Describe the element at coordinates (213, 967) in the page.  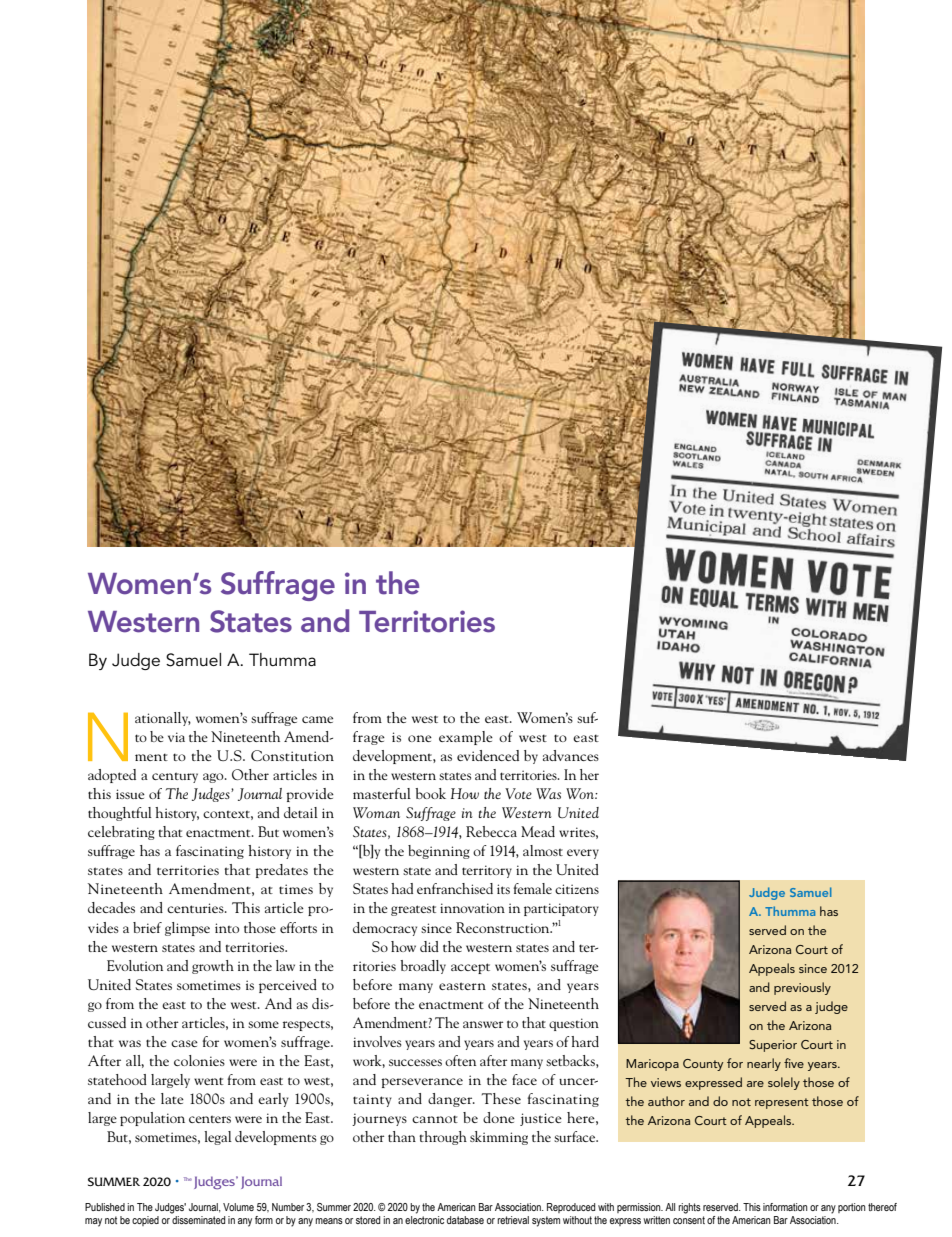
I see `growth` at that location.
